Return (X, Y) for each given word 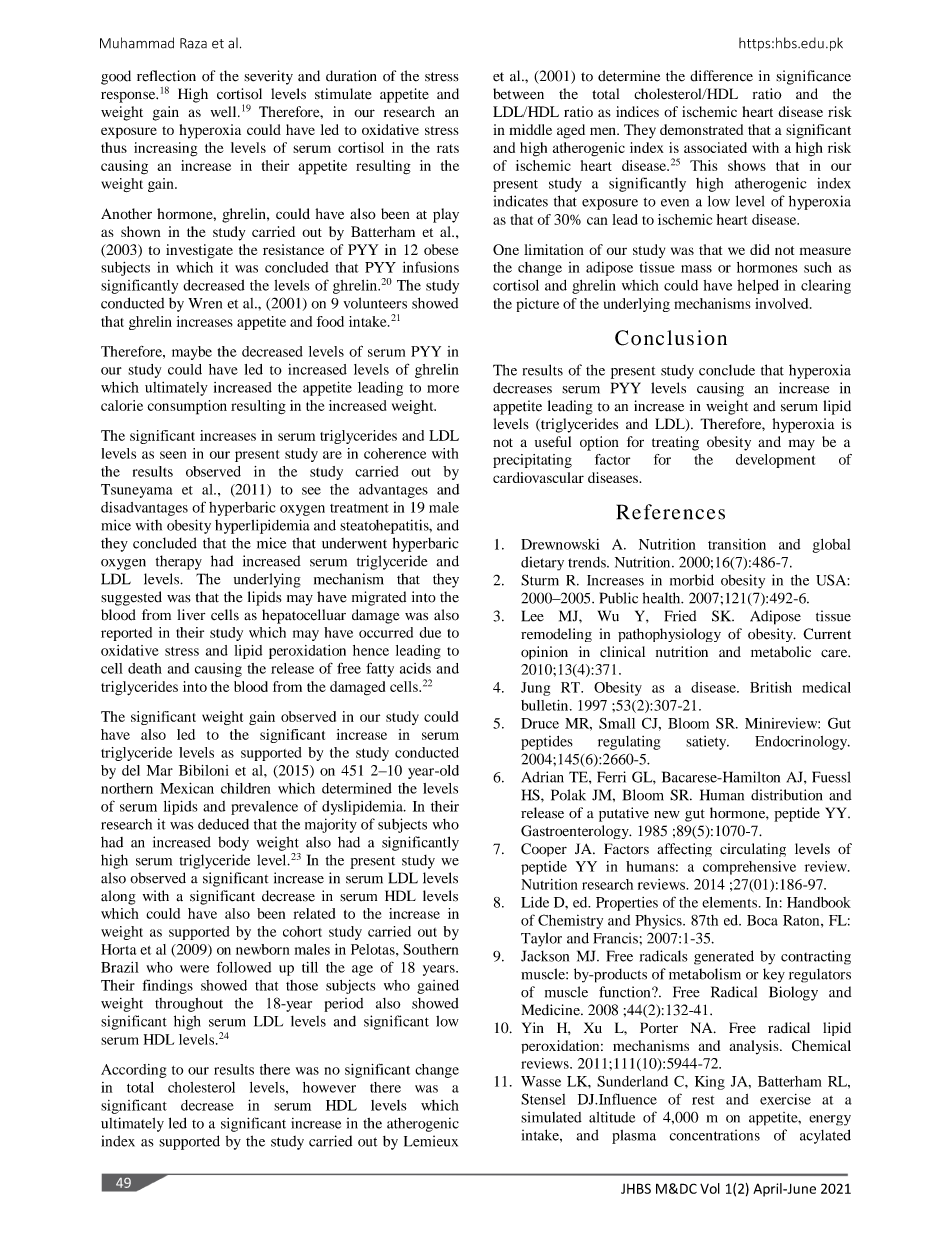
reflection (166, 76)
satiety (707, 743)
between (518, 94)
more (443, 389)
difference (721, 76)
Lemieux (431, 1141)
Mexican (187, 788)
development (775, 461)
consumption (187, 407)
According (134, 1071)
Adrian (543, 777)
